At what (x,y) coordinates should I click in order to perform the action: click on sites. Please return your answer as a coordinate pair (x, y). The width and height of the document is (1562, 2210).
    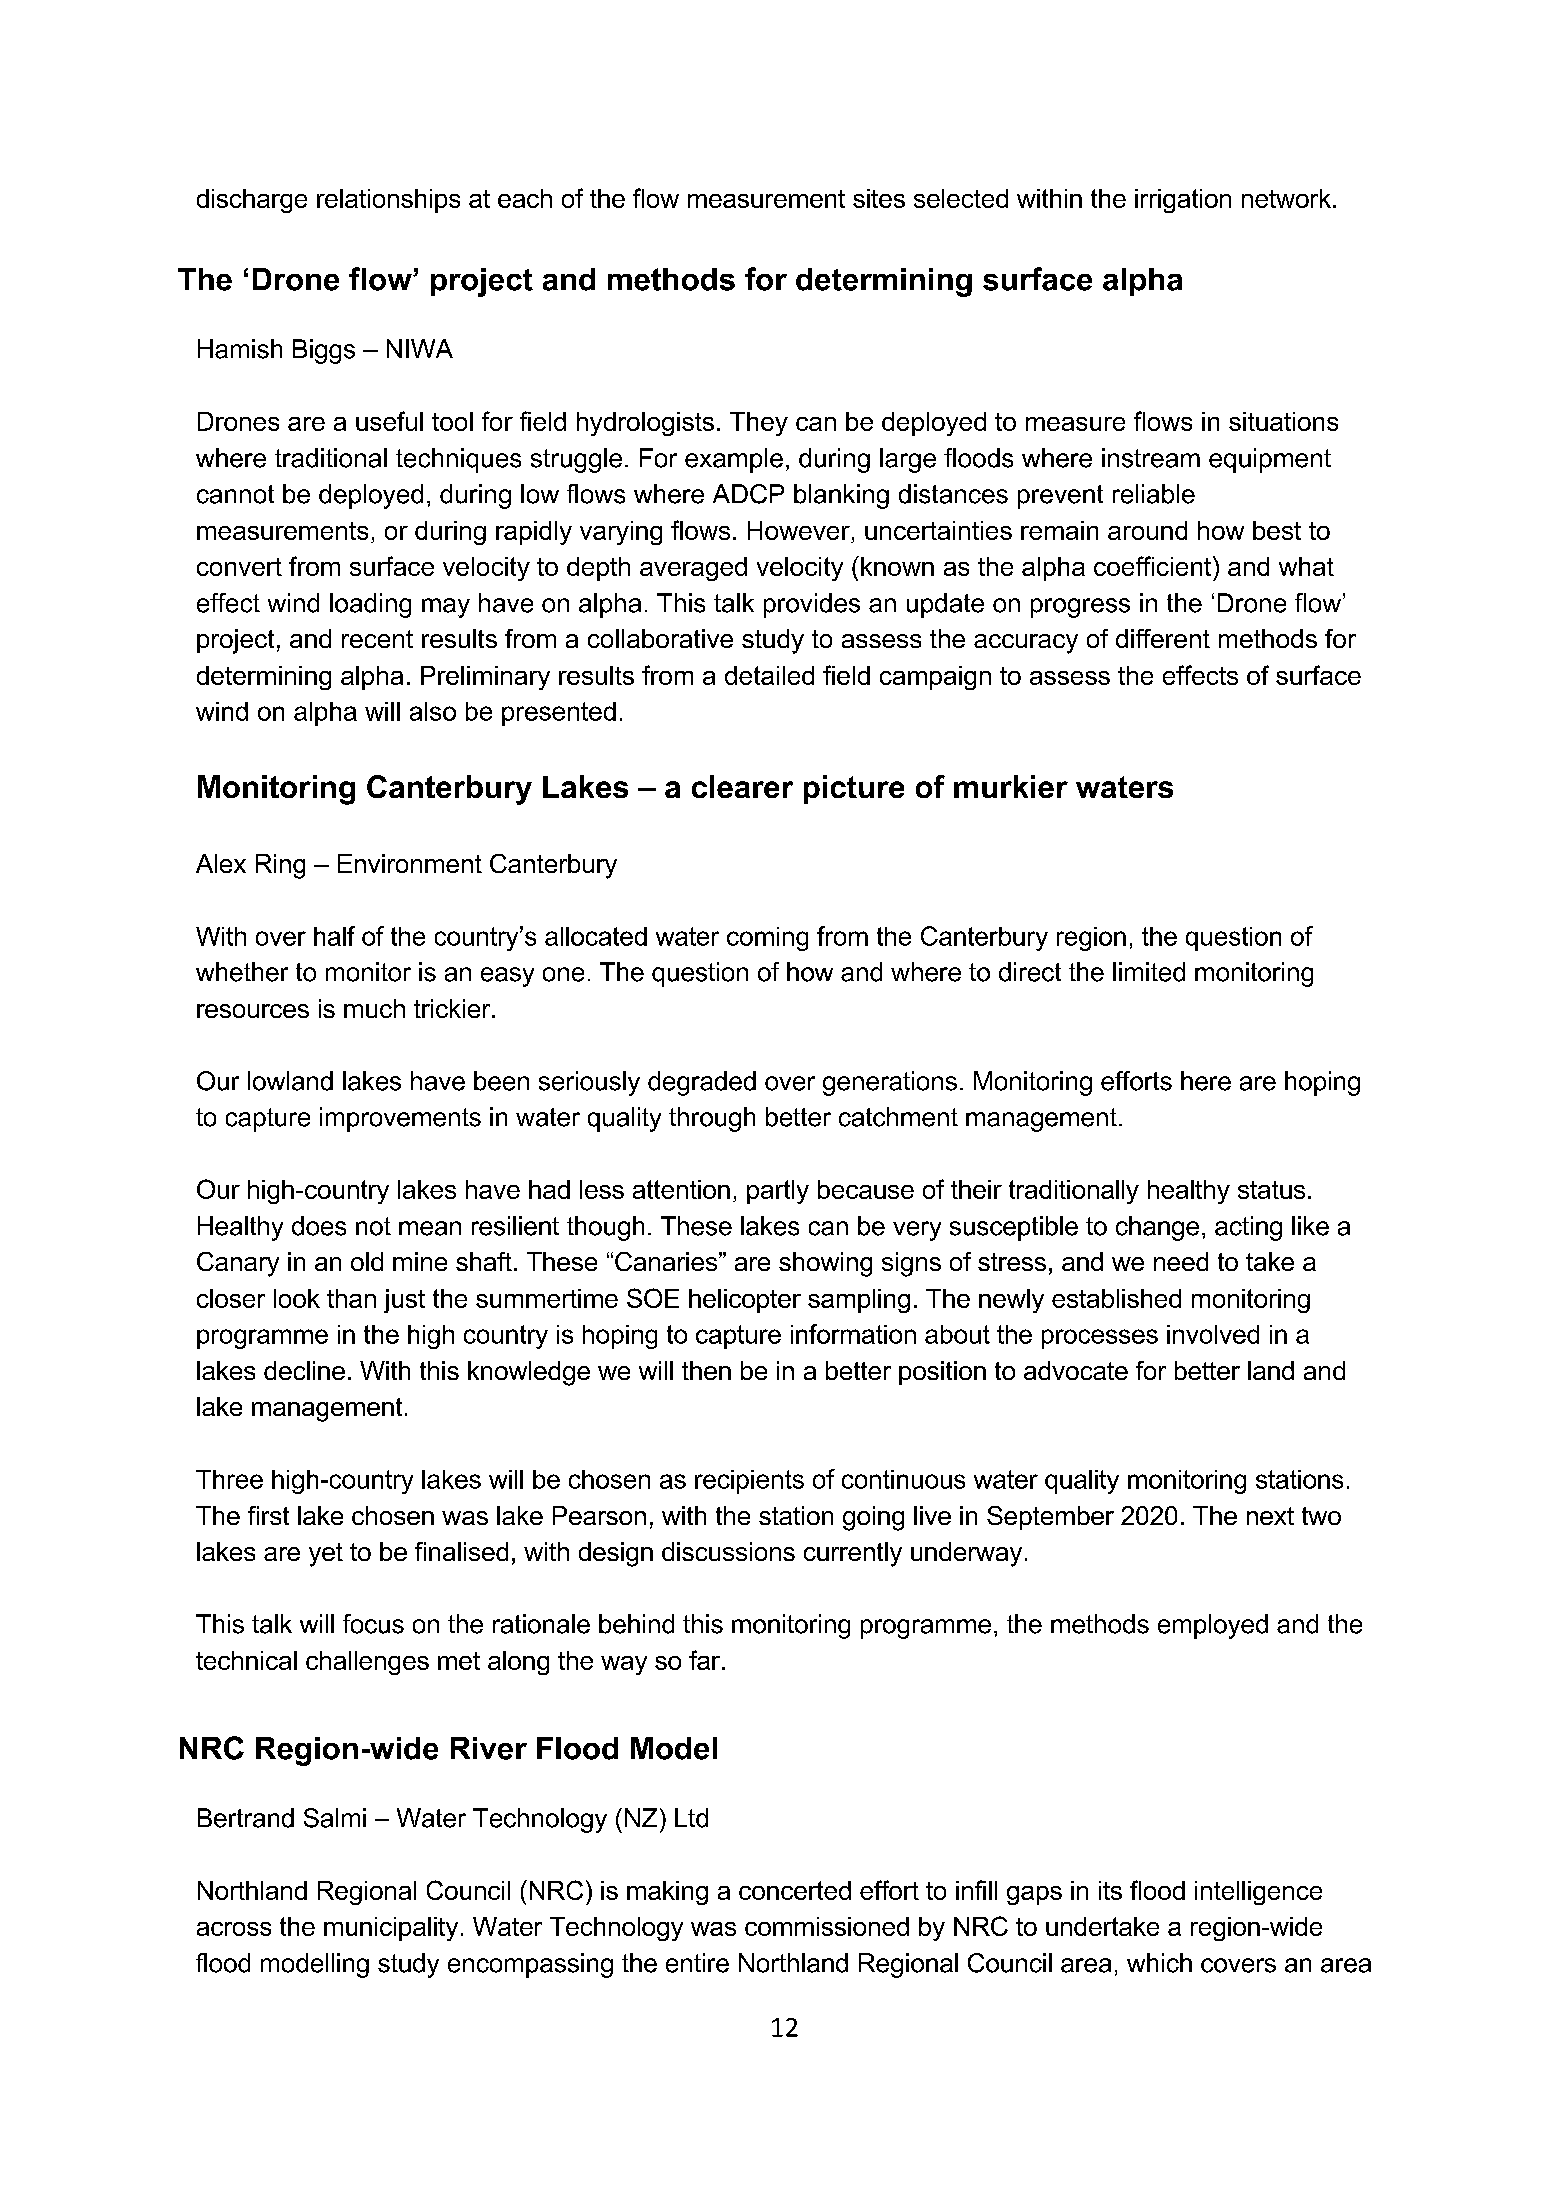
    Looking at the image, I should click on (879, 198).
